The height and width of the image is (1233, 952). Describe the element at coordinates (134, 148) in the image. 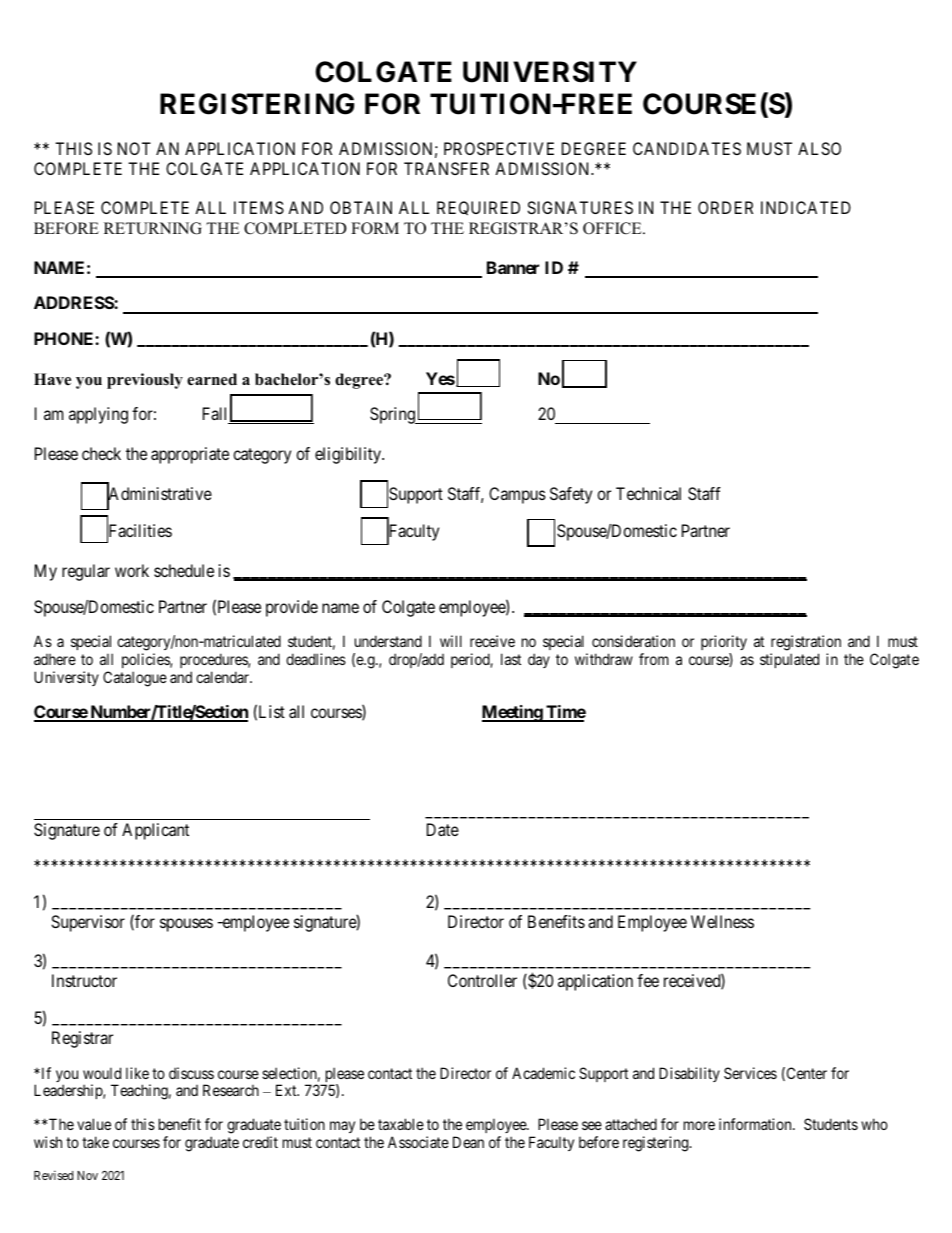

I see `NOT` at that location.
